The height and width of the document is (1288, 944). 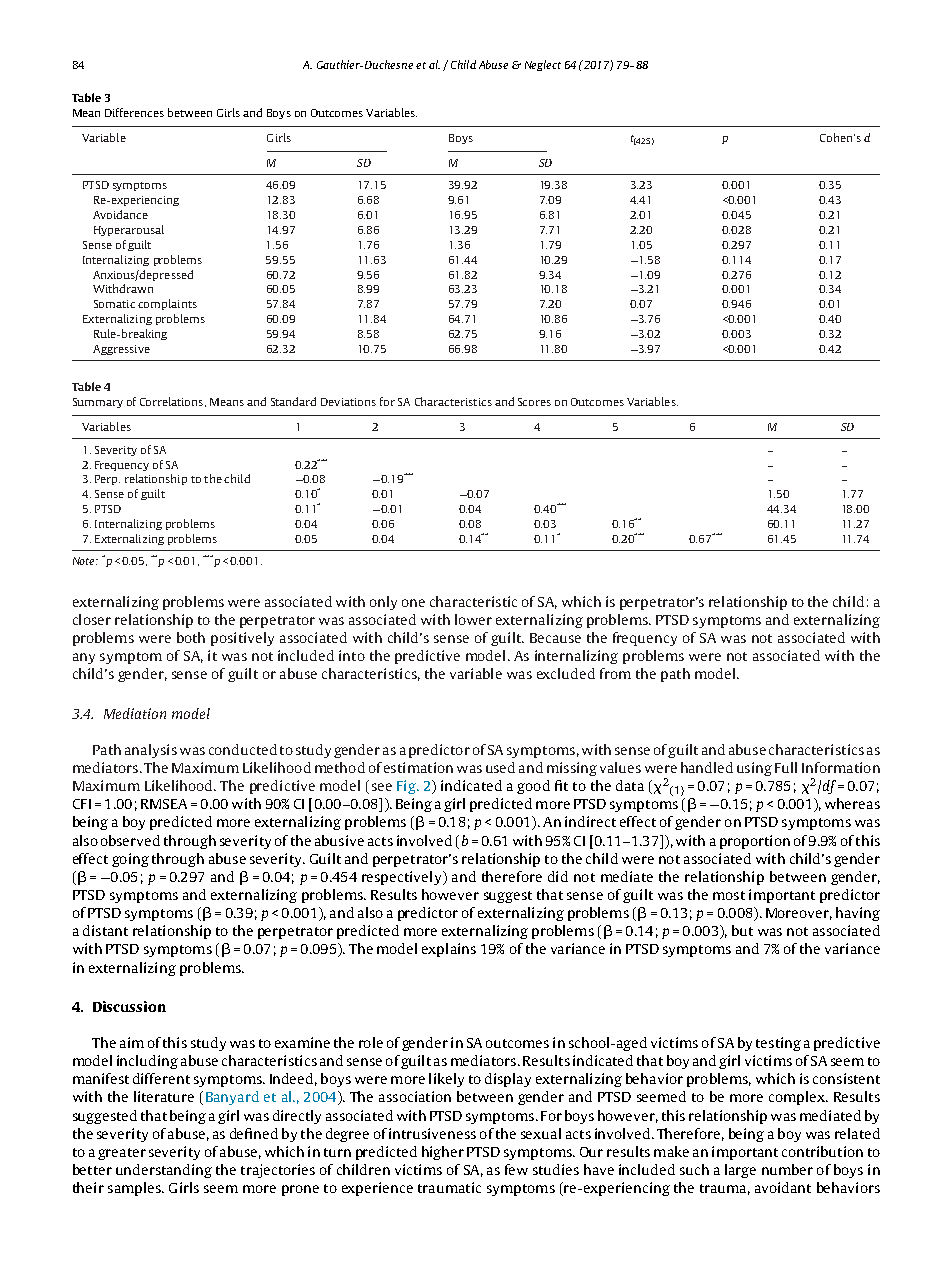 I want to click on lower, so click(x=473, y=619).
